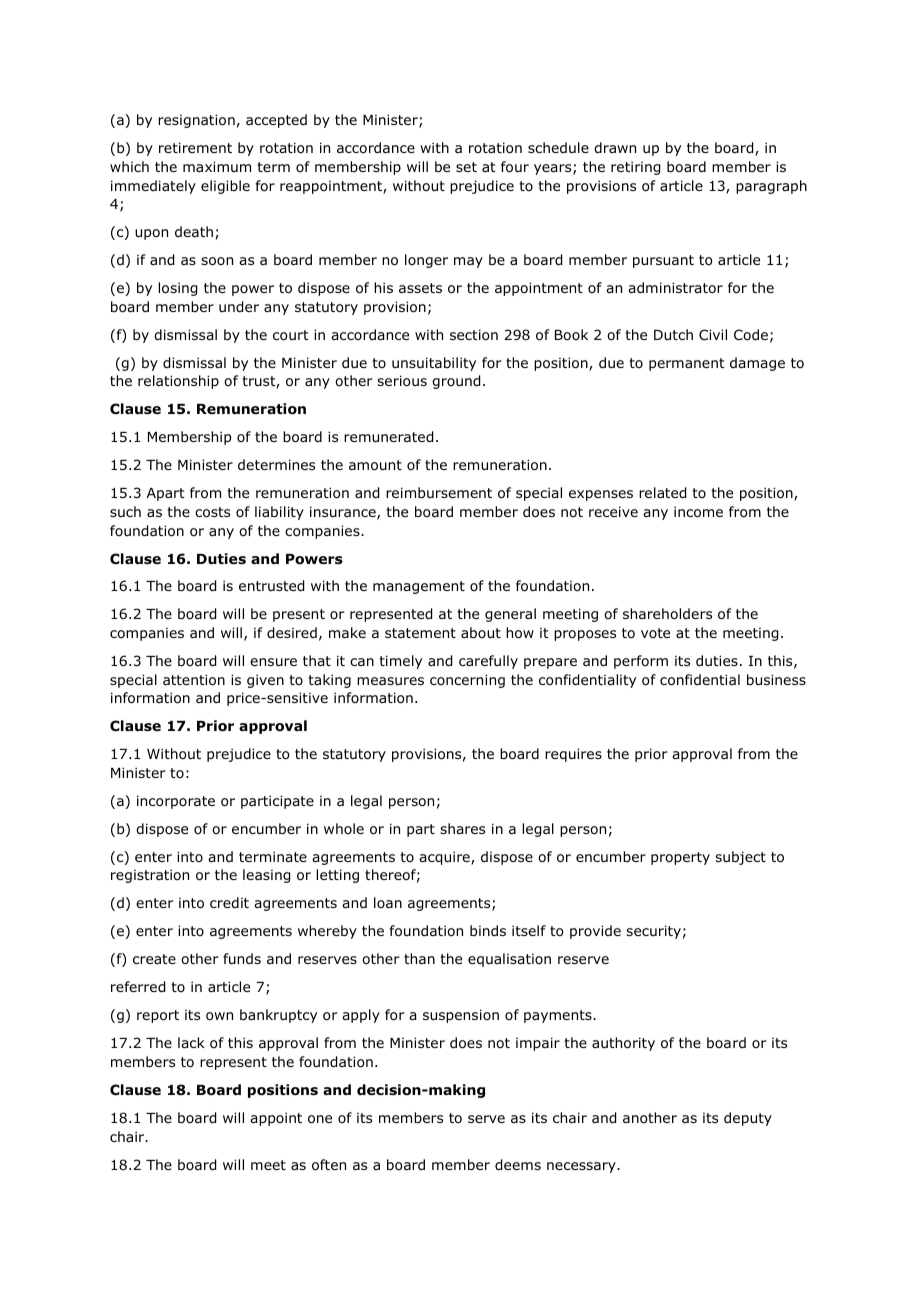 The image size is (924, 1308). Describe the element at coordinates (748, 1119) in the document. I see `deputy` at that location.
